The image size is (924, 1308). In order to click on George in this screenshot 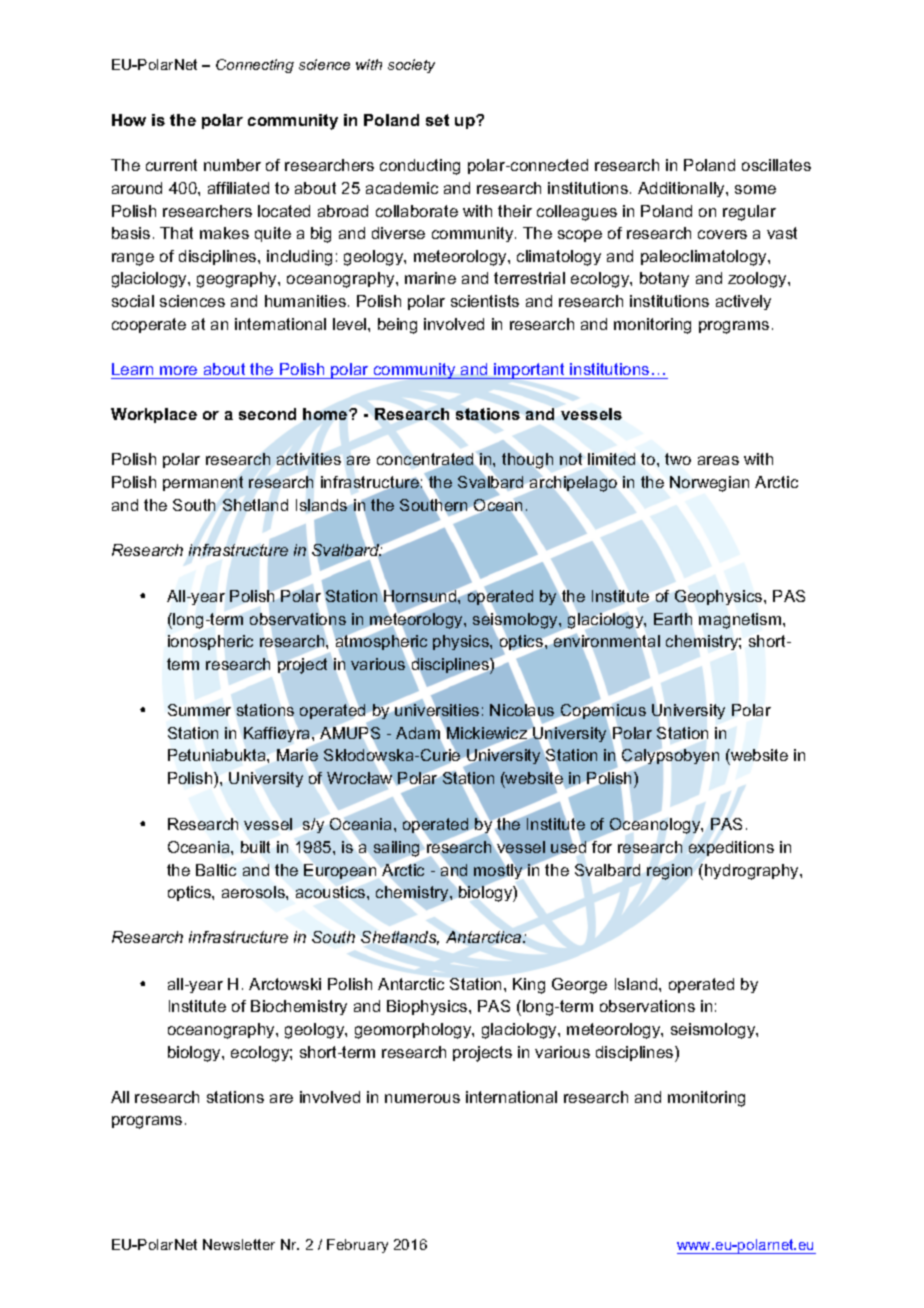, I will do `click(579, 986)`.
